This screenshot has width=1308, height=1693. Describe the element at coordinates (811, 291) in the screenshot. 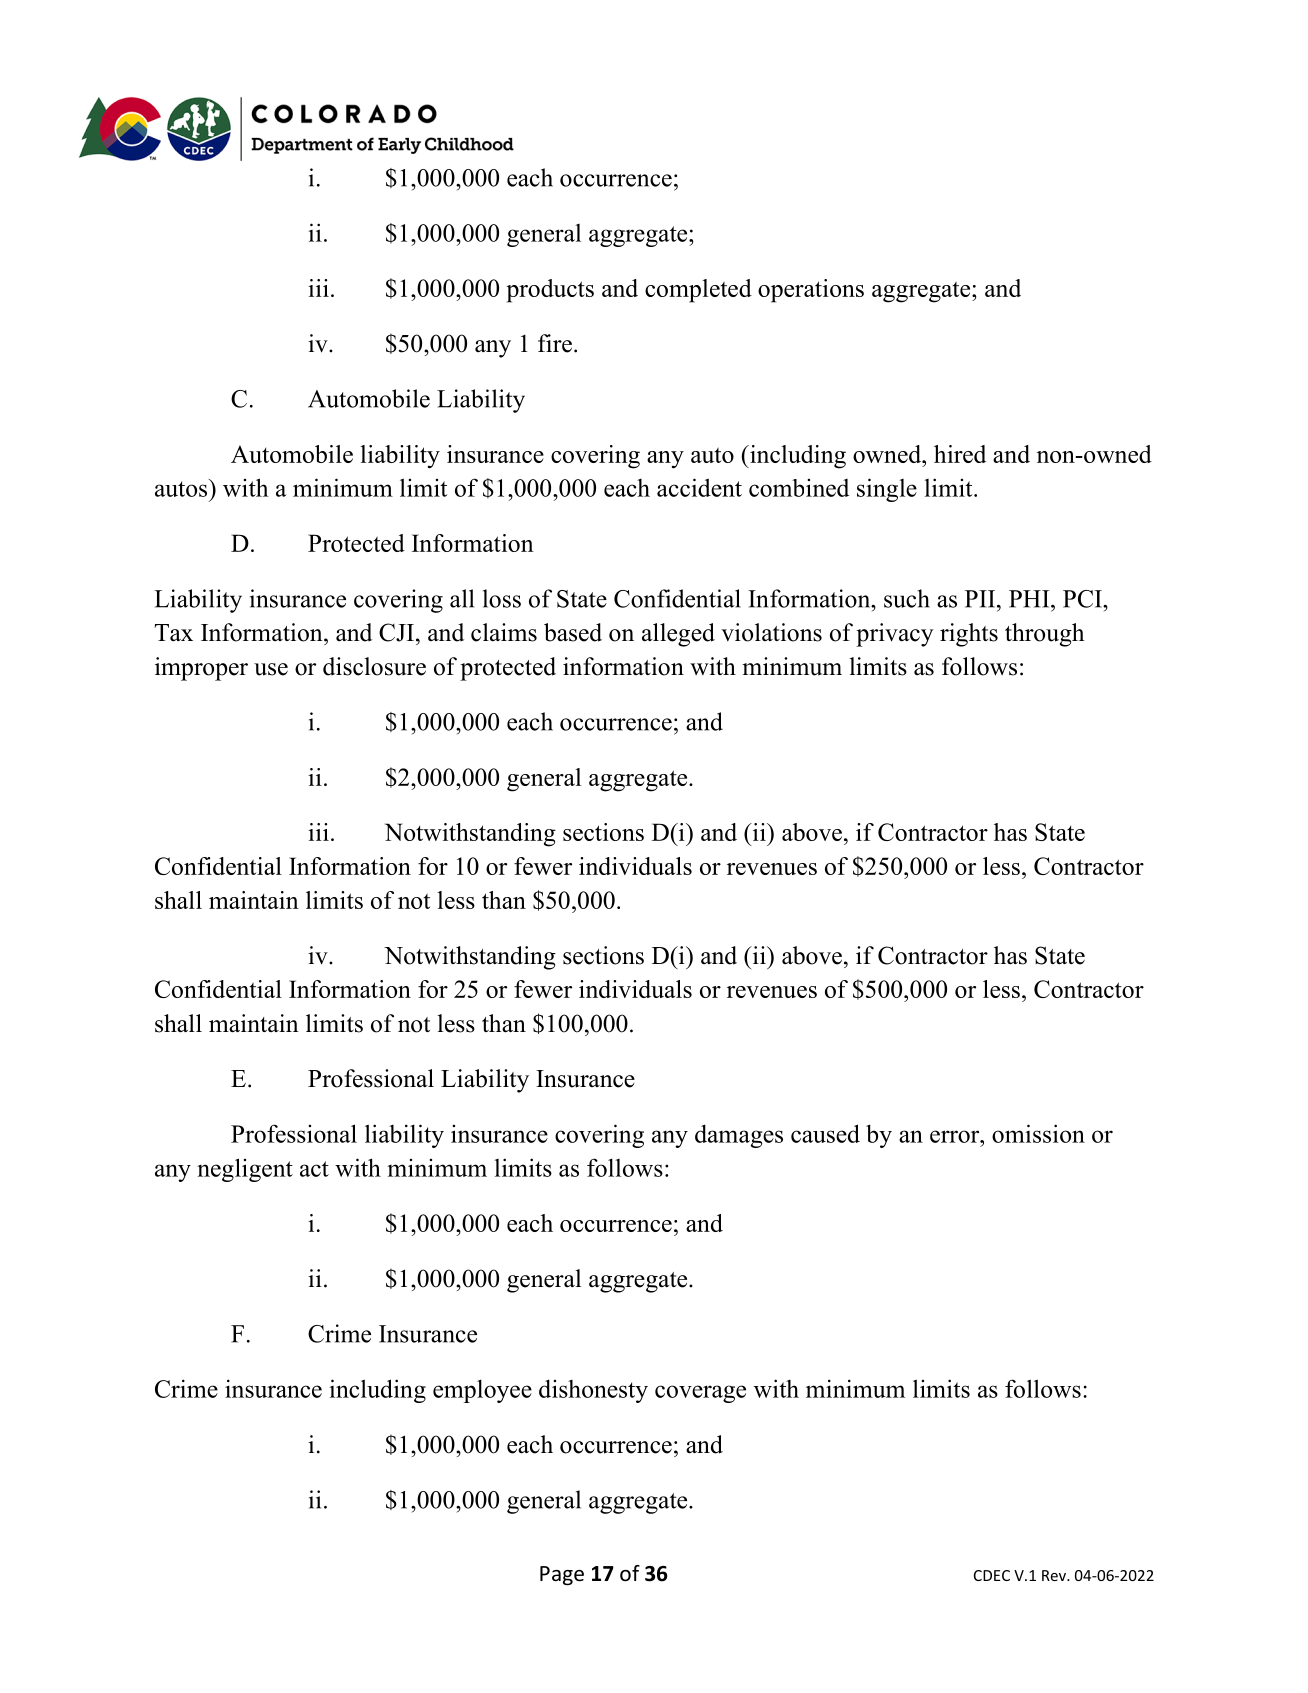

I see `operations` at that location.
